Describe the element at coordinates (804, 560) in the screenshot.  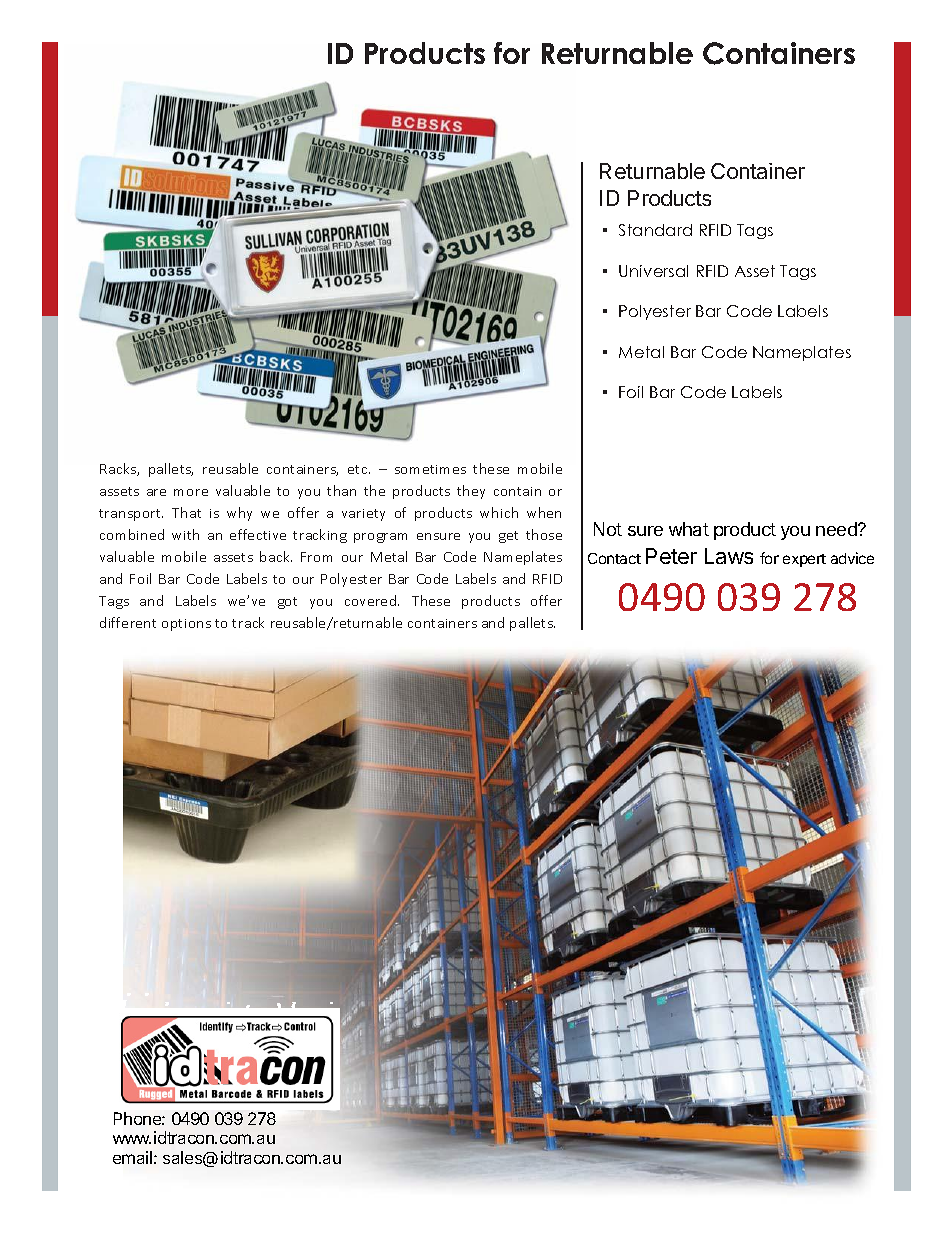
I see `expert` at that location.
